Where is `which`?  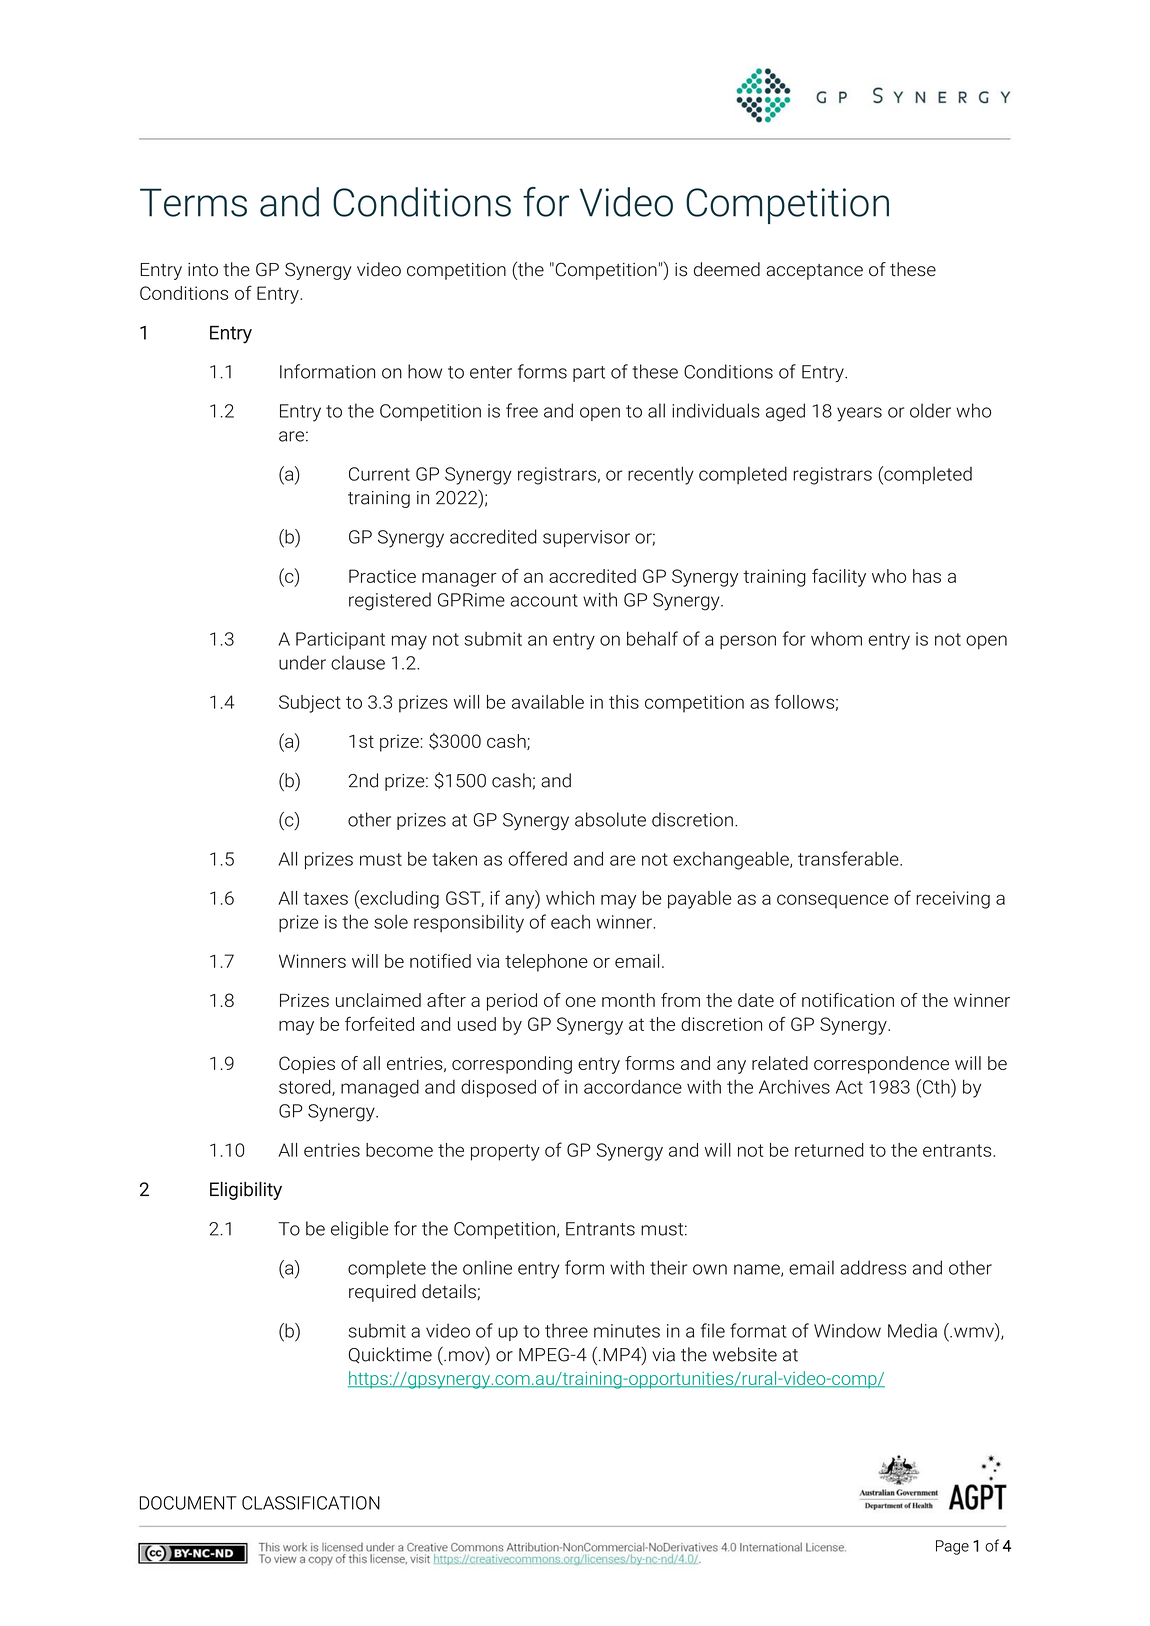
which is located at coordinates (570, 898).
